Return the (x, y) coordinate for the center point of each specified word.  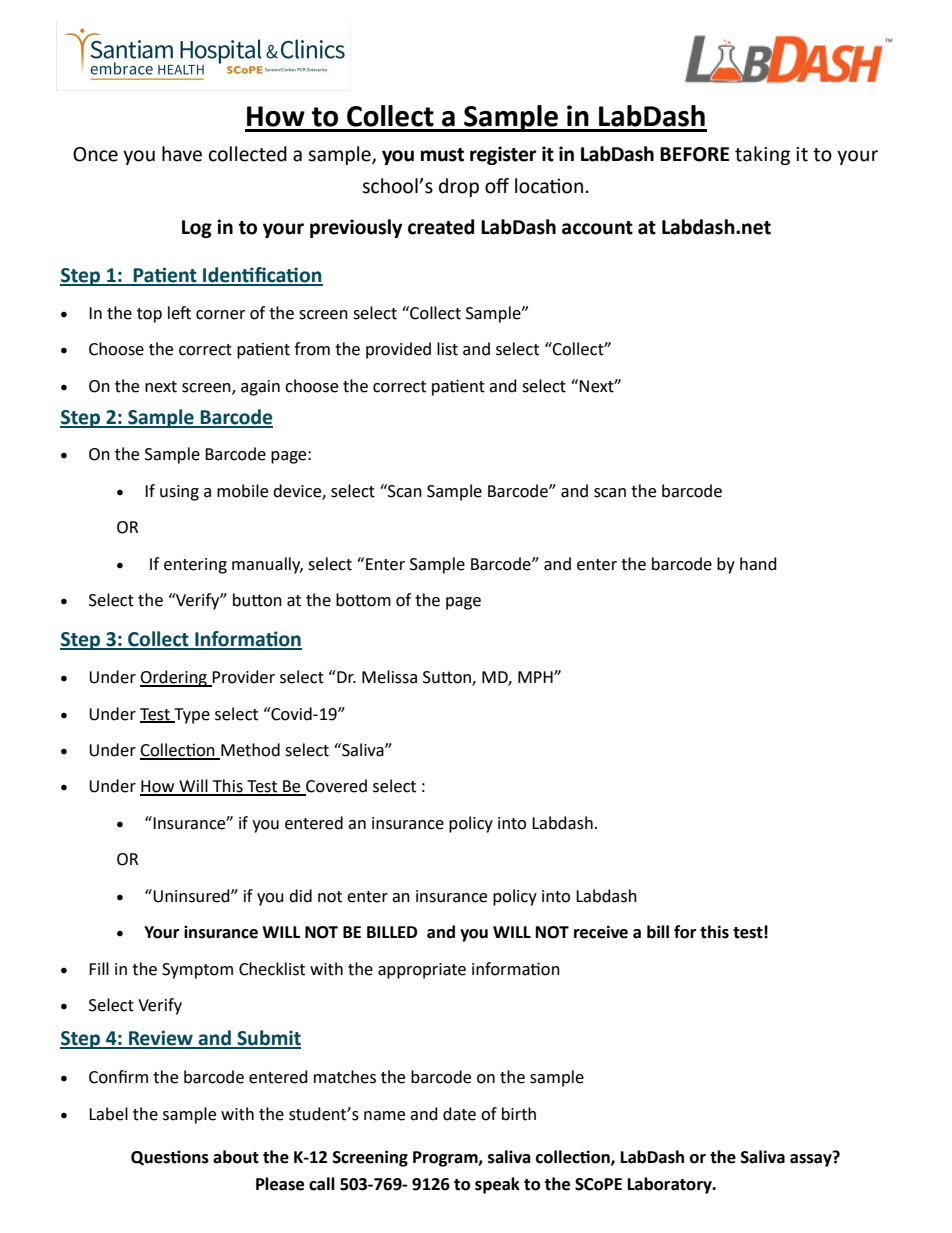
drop (459, 187)
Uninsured (191, 896)
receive (601, 932)
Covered (335, 787)
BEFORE (694, 154)
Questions (170, 1157)
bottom (363, 600)
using (179, 493)
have (182, 154)
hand (758, 564)
